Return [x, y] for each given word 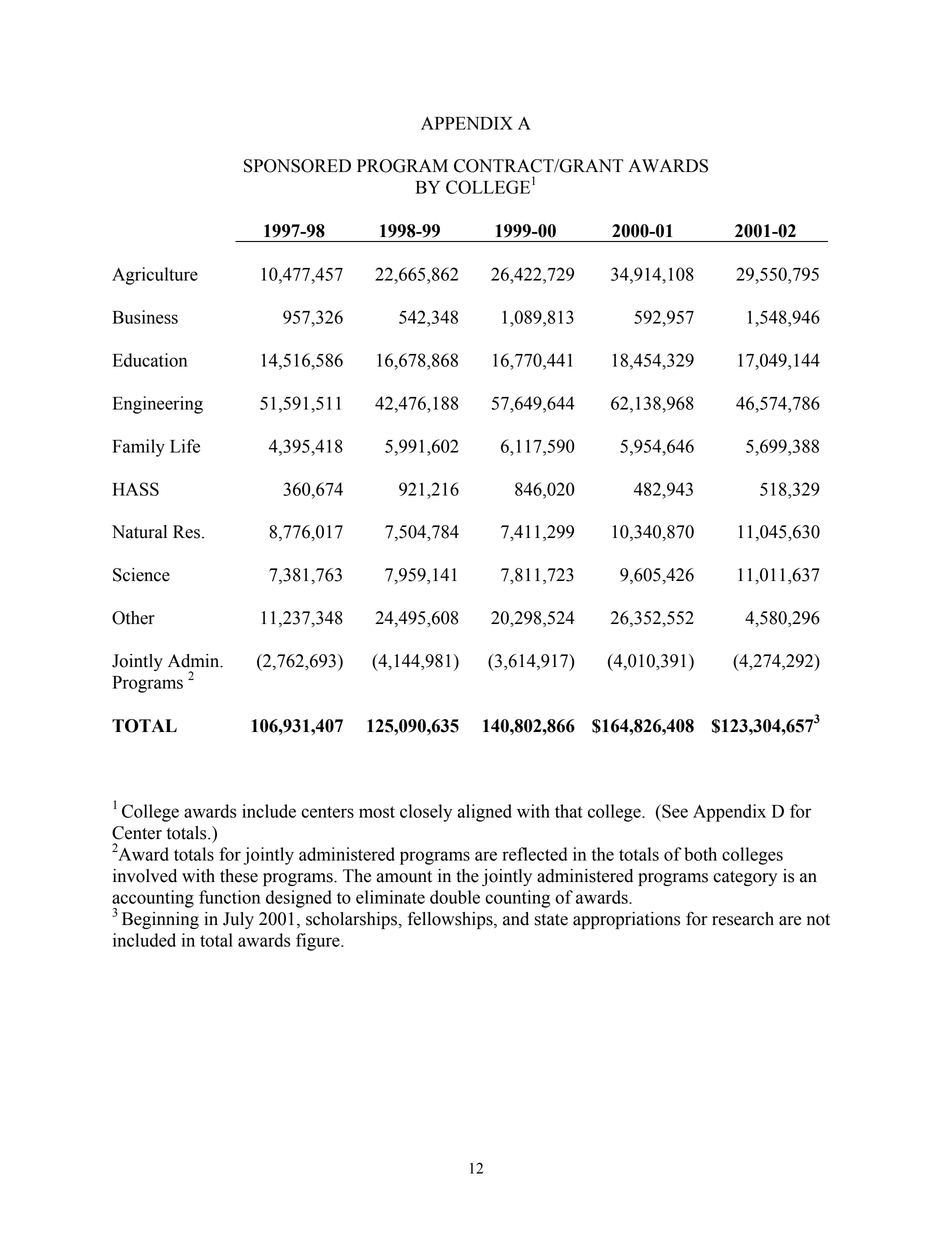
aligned [484, 813]
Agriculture [155, 276]
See [674, 811]
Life [185, 446]
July [238, 920]
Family [139, 448]
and [516, 919]
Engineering [158, 405]
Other [133, 618]
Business [145, 317]
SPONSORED [297, 166]
